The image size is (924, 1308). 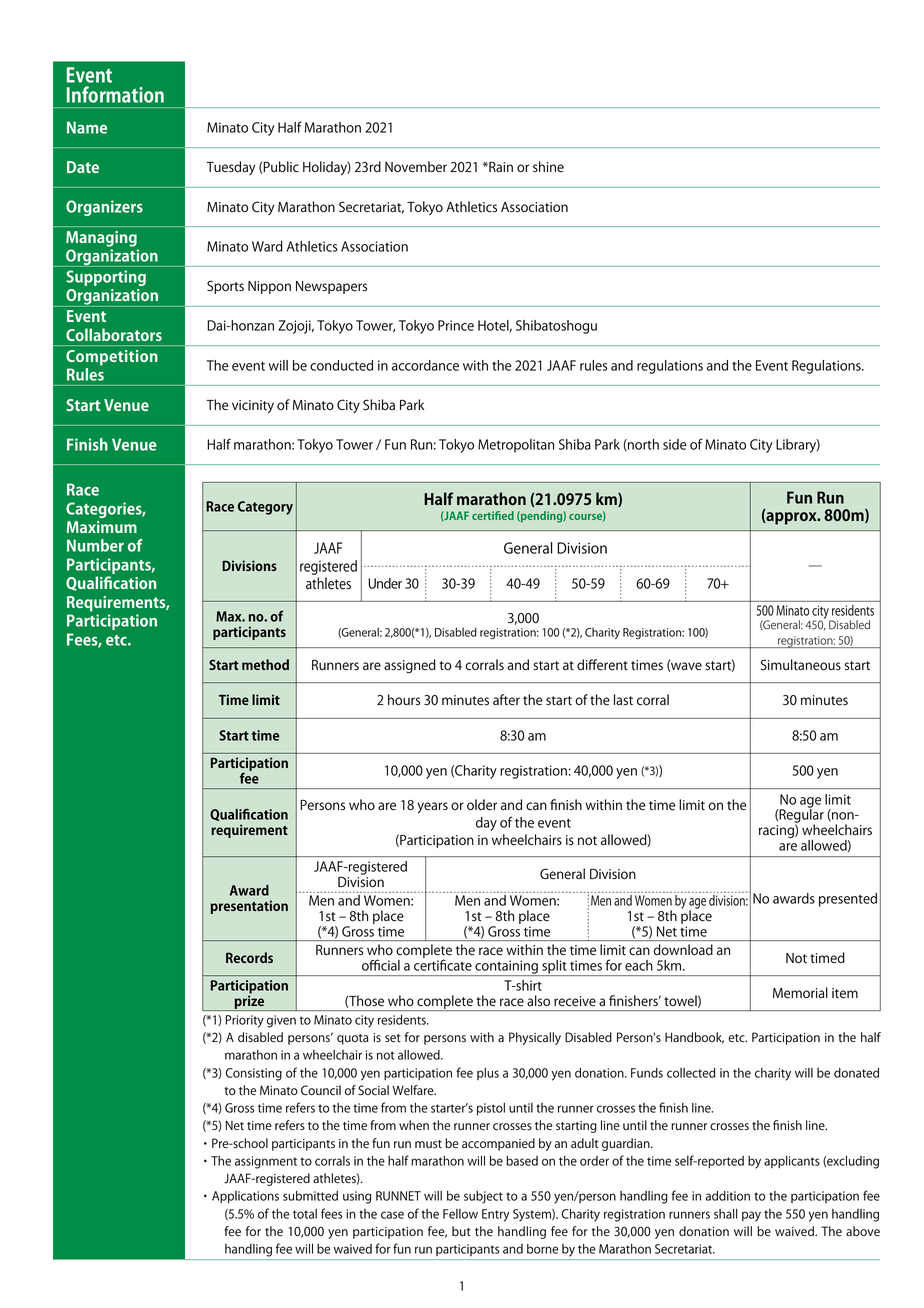 I want to click on Metropolitan, so click(x=516, y=446).
